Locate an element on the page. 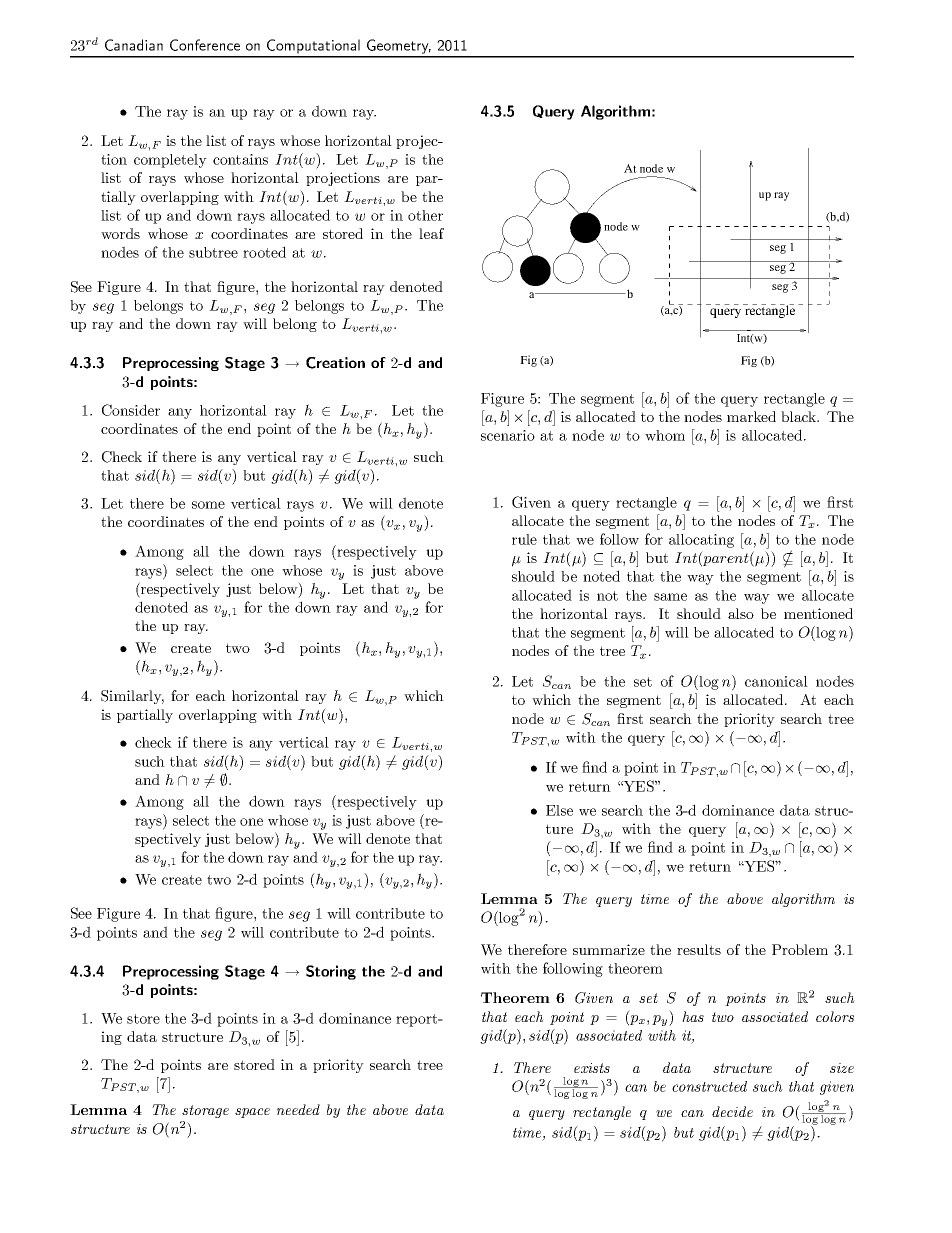 The height and width of the document is (1233, 952). Else is located at coordinates (559, 810).
